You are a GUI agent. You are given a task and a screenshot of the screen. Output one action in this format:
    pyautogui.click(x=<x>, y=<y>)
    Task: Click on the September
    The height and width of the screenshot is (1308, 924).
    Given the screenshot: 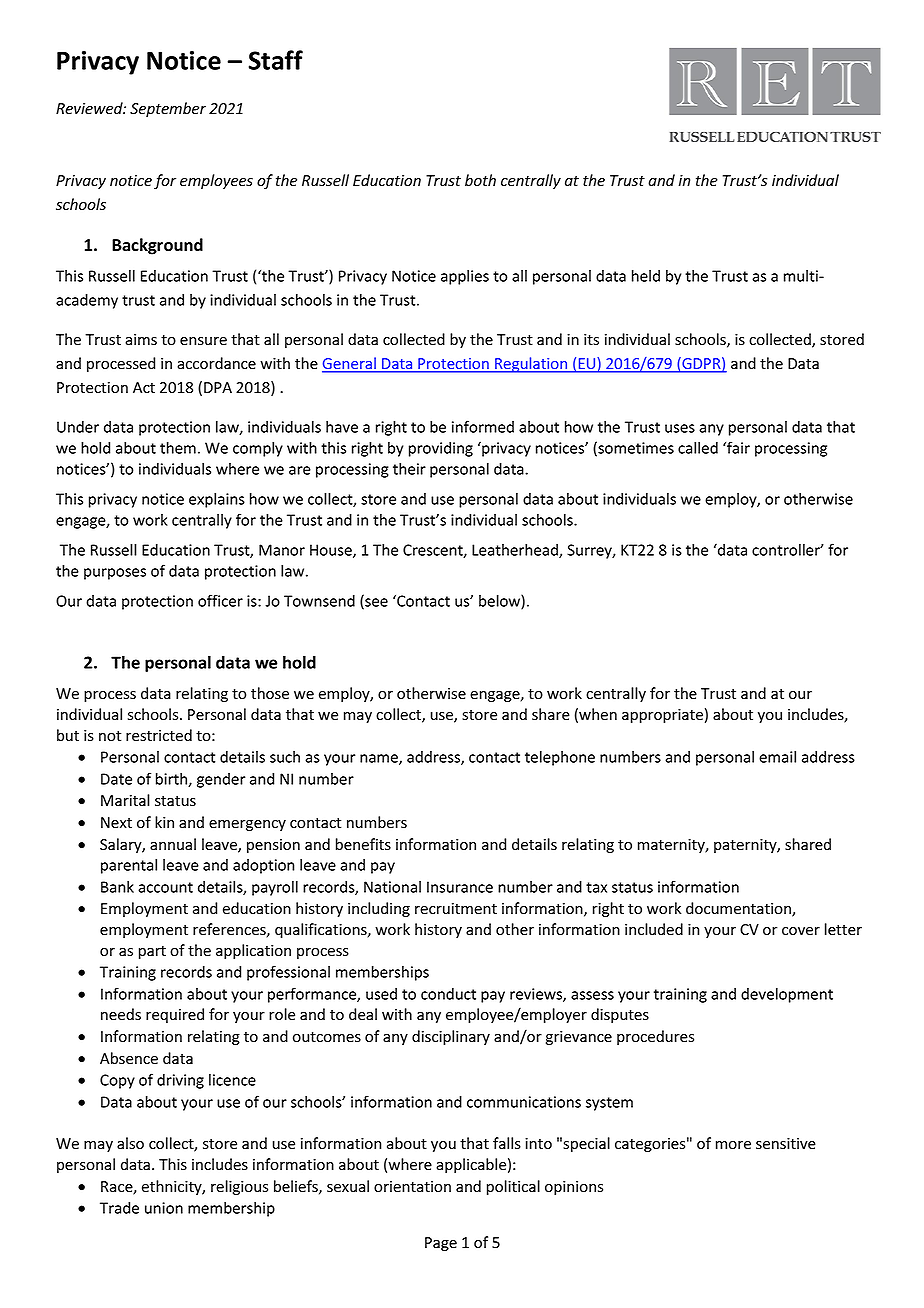 What is the action you would take?
    pyautogui.click(x=168, y=109)
